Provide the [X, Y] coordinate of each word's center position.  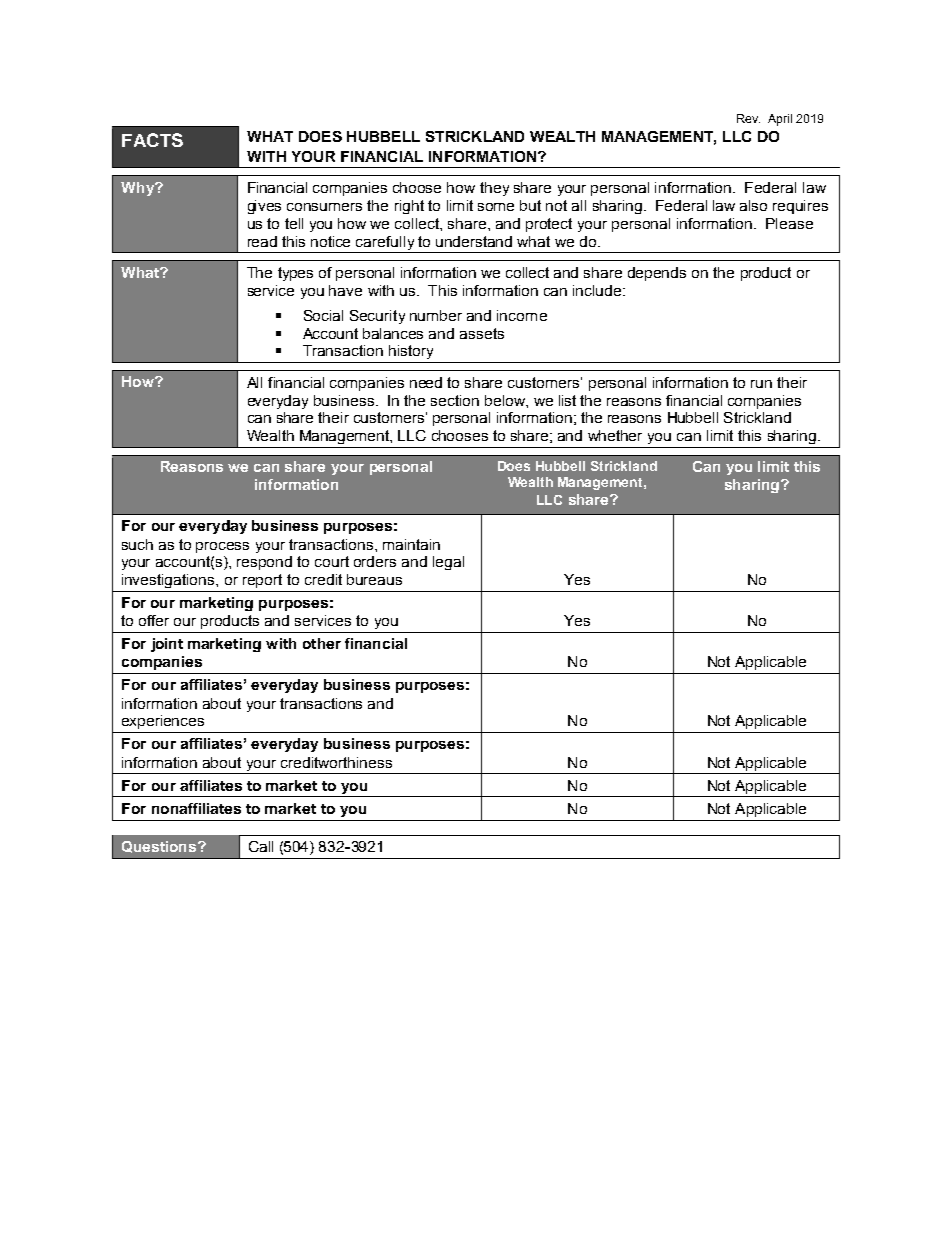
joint [167, 645]
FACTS [152, 140]
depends [657, 274]
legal [448, 563]
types [295, 274]
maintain [411, 544]
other [322, 643]
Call [261, 846]
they [494, 189]
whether [615, 435]
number [436, 315]
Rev [748, 118]
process [222, 547]
